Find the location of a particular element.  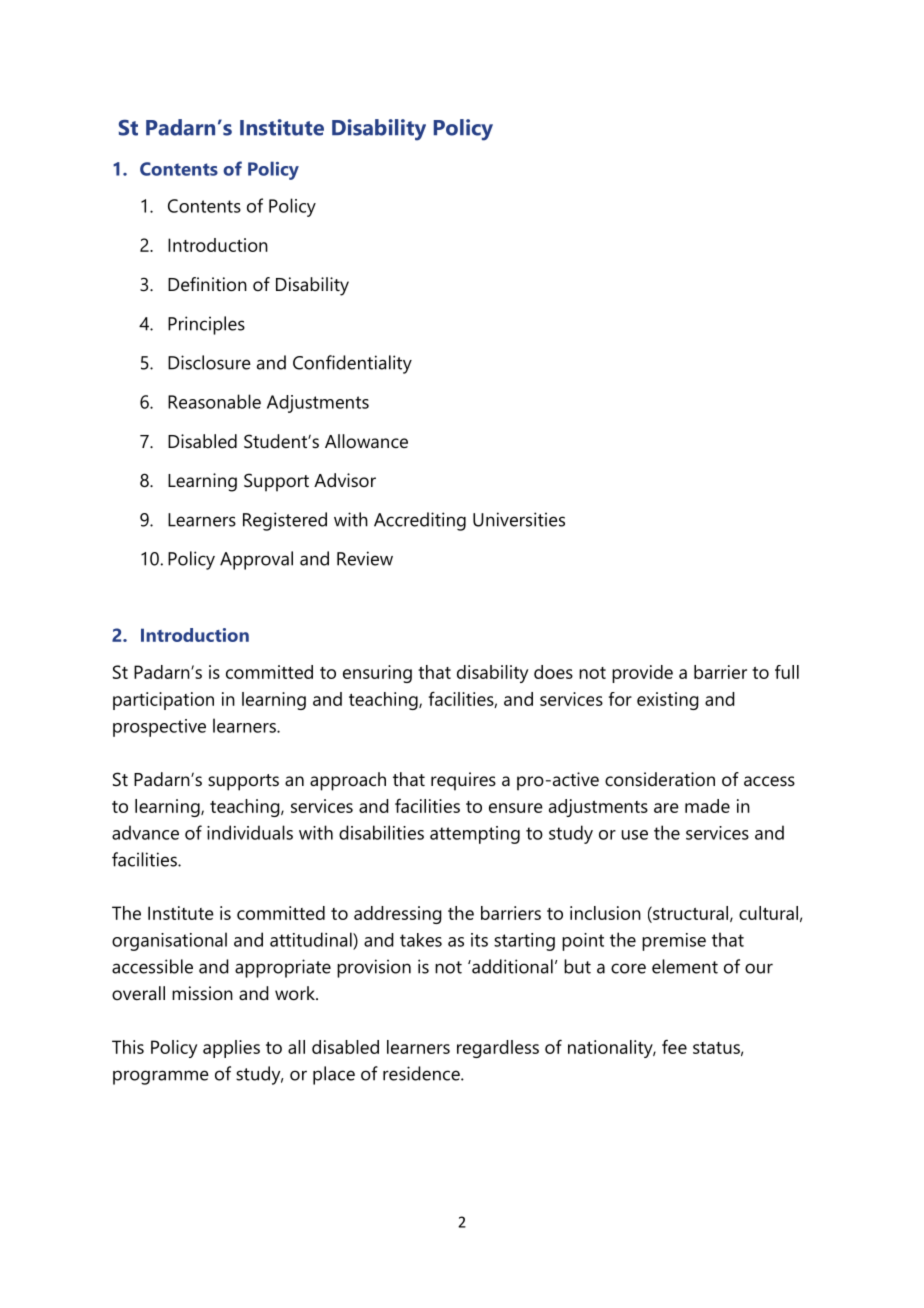

regardless is located at coordinates (498, 1049).
